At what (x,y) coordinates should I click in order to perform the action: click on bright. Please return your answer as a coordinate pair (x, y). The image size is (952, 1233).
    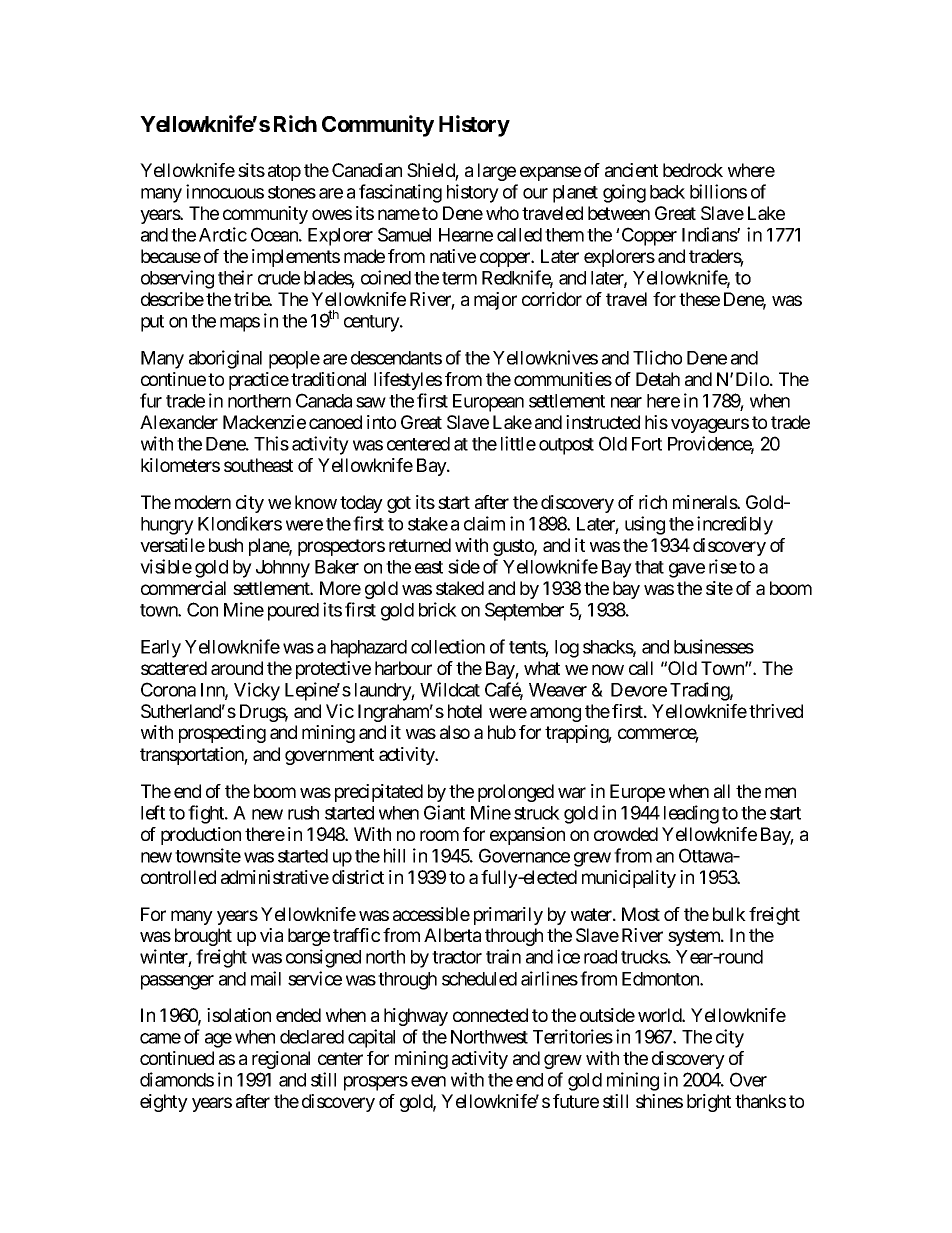
    Looking at the image, I should click on (709, 1103).
